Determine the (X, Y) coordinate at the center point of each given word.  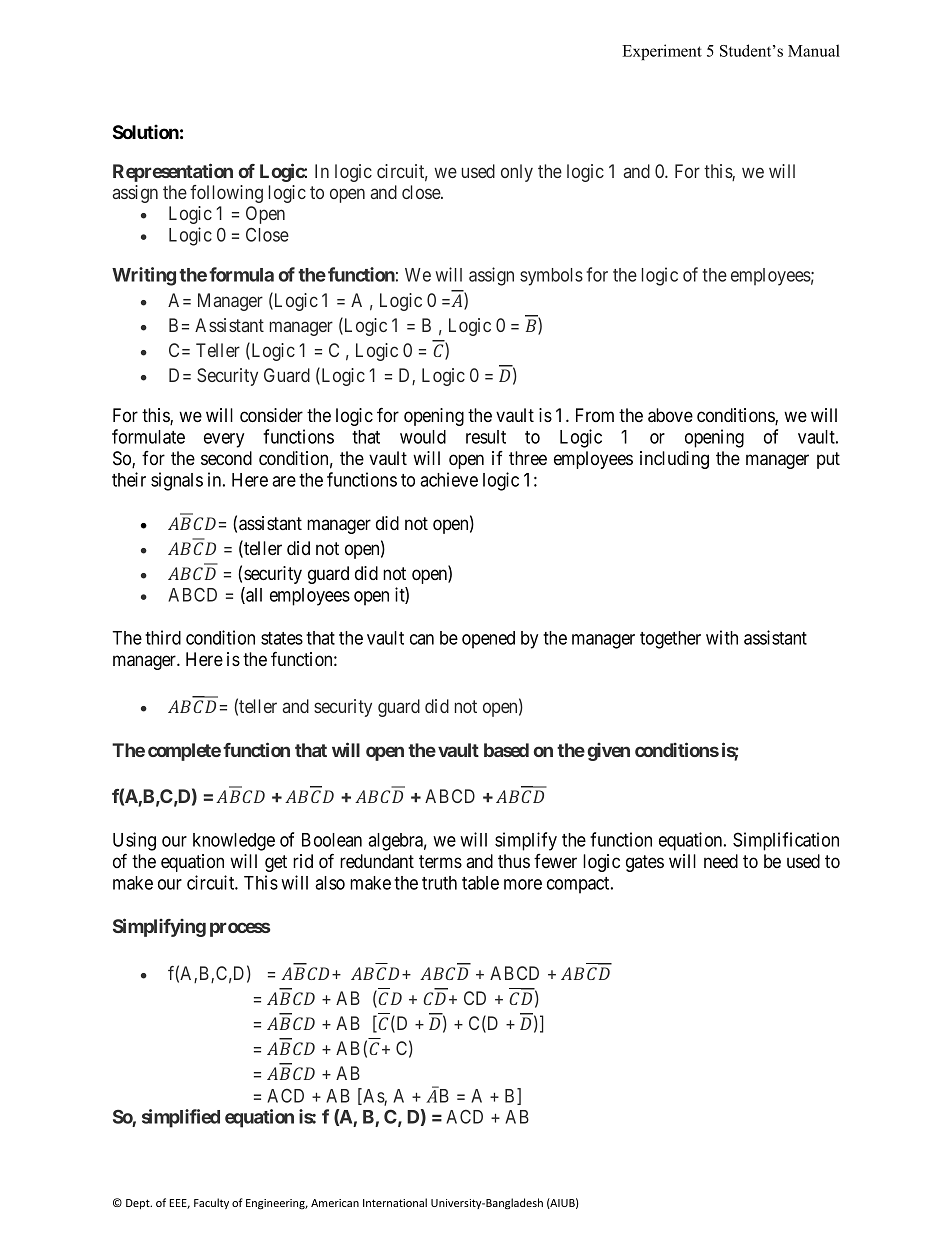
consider (271, 415)
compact (579, 885)
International (395, 1202)
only (517, 173)
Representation (173, 172)
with (722, 637)
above (670, 415)
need (721, 861)
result (486, 437)
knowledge (234, 842)
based (506, 750)
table (480, 883)
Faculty (211, 1203)
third (163, 637)
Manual (814, 50)
